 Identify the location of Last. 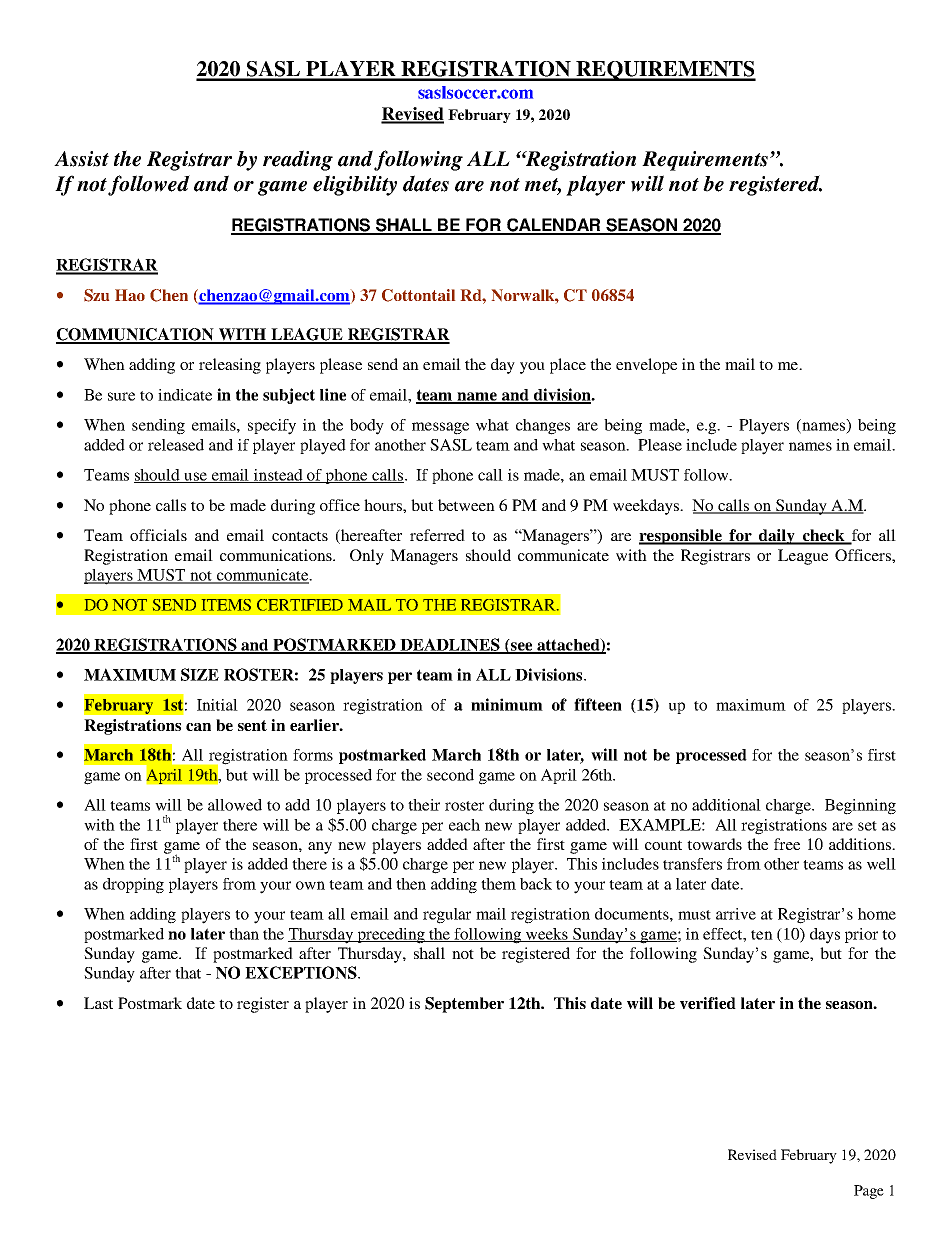
(98, 1003).
